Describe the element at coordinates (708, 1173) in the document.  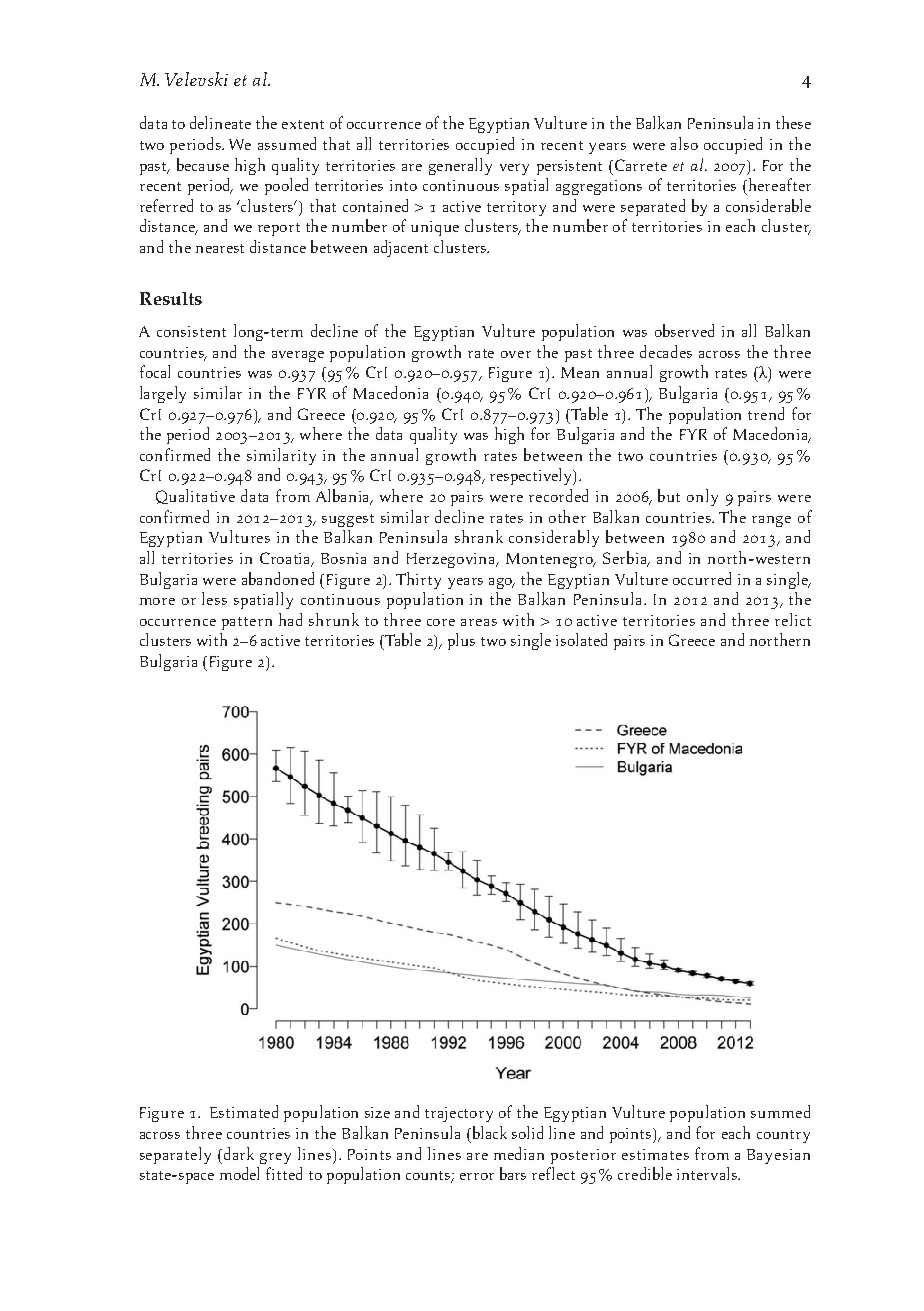
I see `intervals` at that location.
